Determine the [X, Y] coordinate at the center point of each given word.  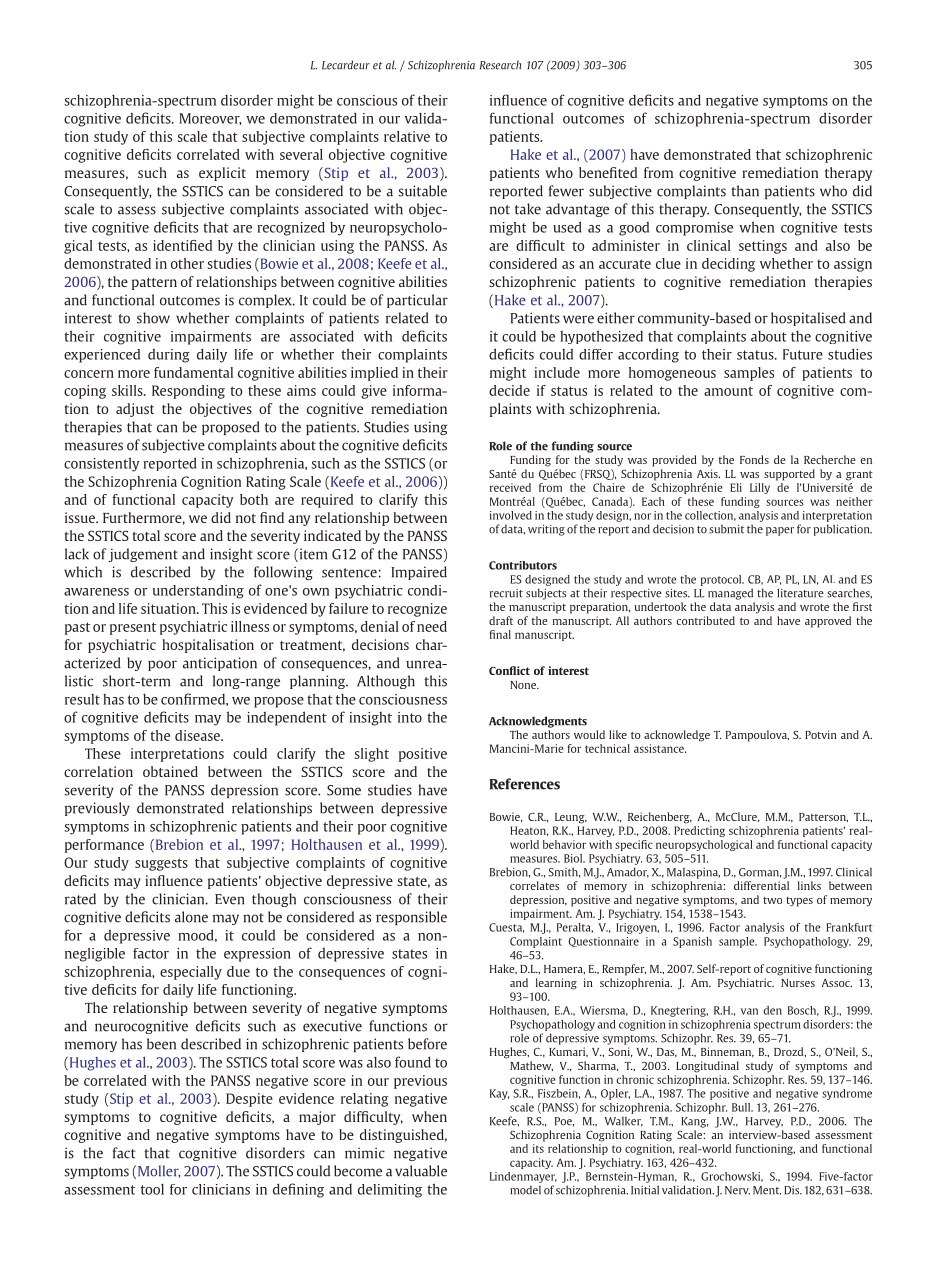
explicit [222, 174]
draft [501, 620]
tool [152, 1189]
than [745, 191]
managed [730, 594]
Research [500, 65]
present [133, 628]
